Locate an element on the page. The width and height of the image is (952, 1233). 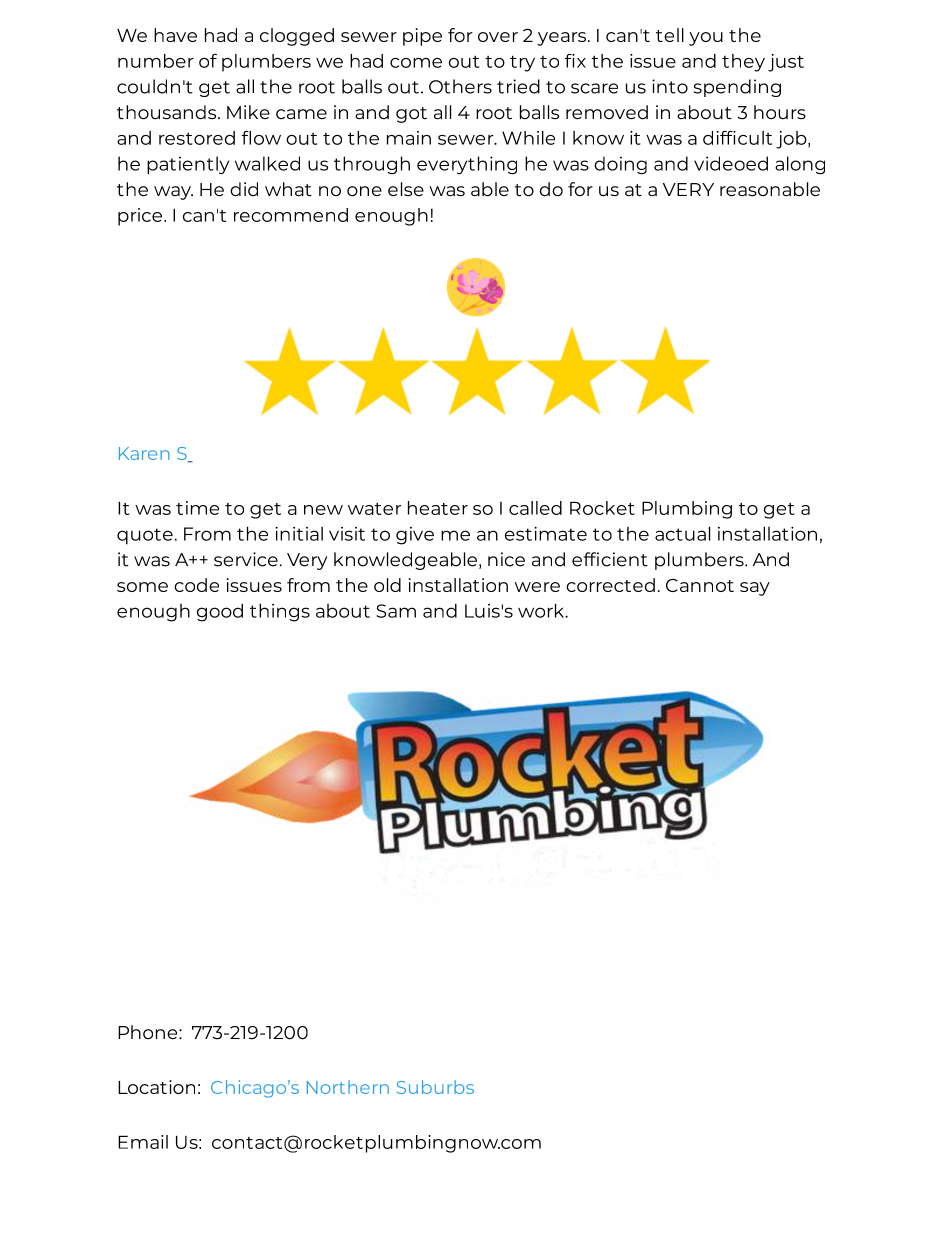
Karen is located at coordinates (144, 453).
